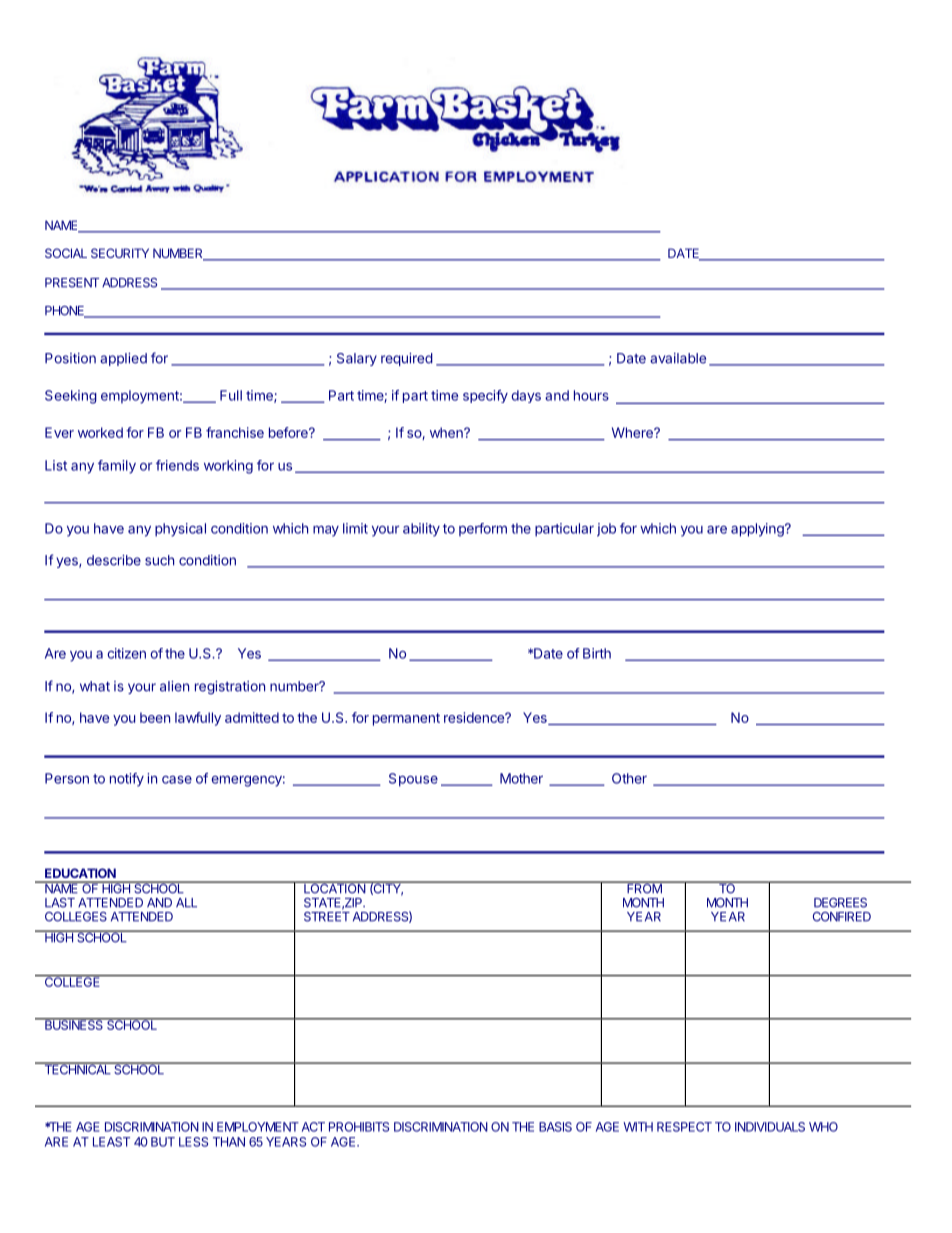 The height and width of the document is (1233, 952). Describe the element at coordinates (407, 359) in the document. I see `required` at that location.
